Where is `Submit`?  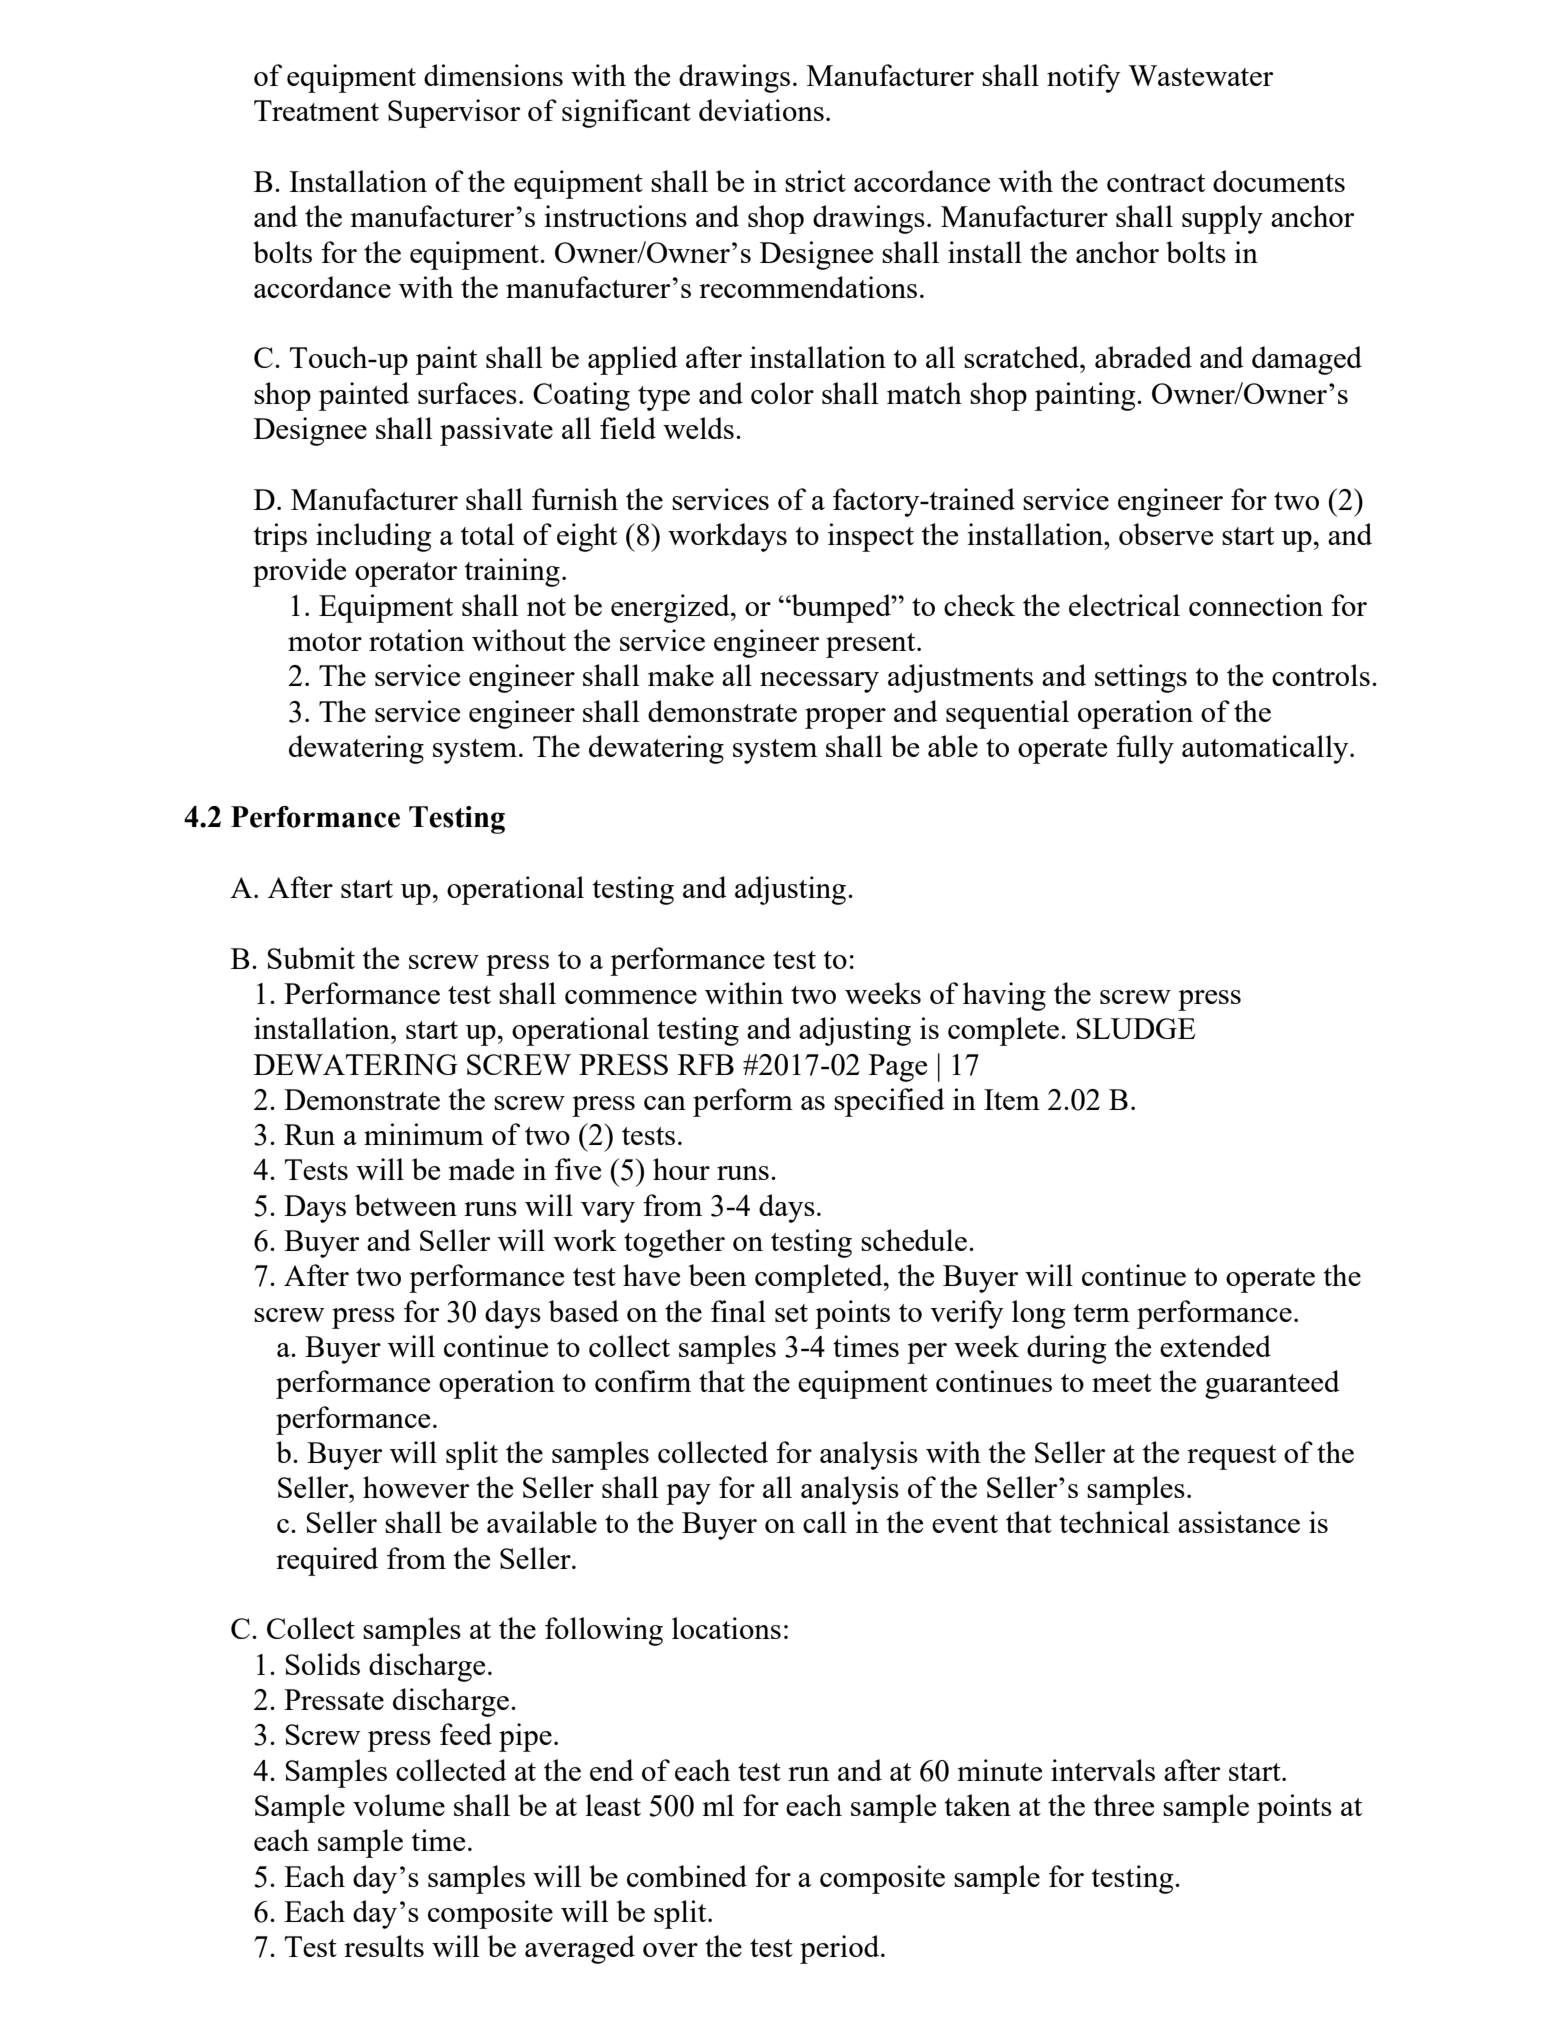 Submit is located at coordinates (311, 958).
